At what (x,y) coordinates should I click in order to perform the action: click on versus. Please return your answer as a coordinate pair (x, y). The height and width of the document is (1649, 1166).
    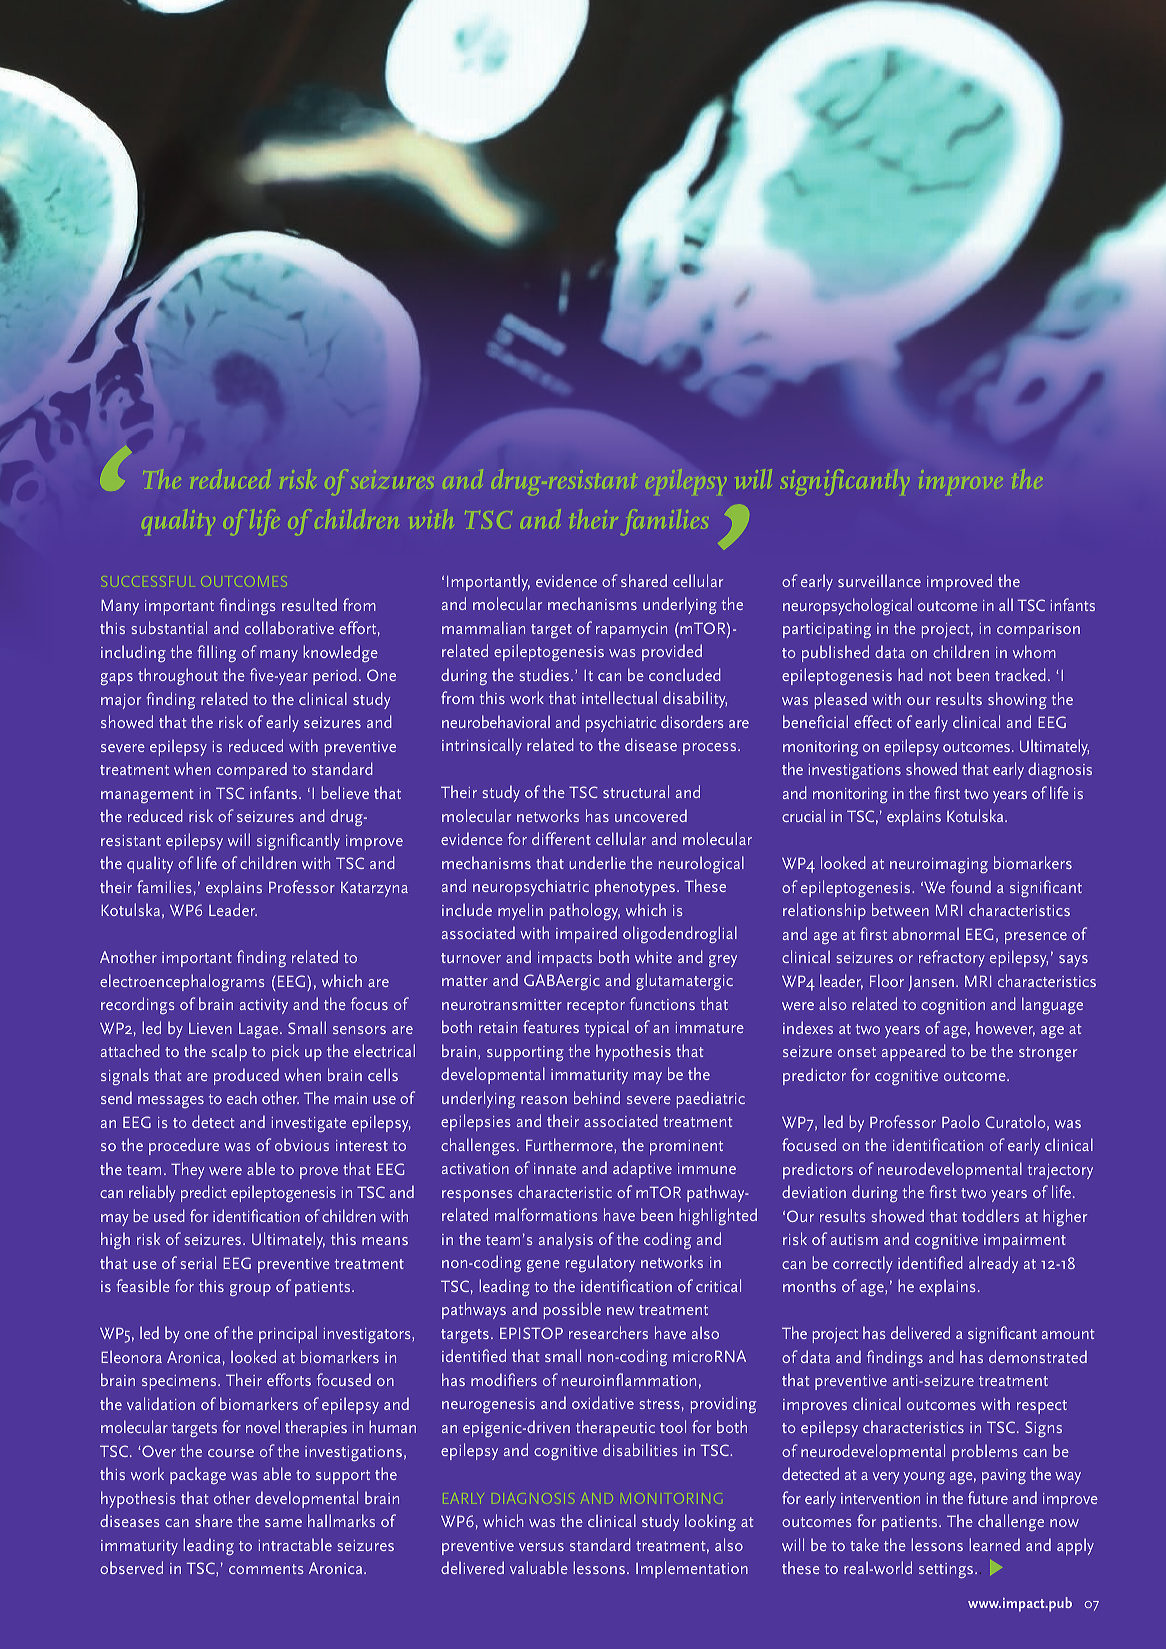
    Looking at the image, I should click on (541, 1547).
